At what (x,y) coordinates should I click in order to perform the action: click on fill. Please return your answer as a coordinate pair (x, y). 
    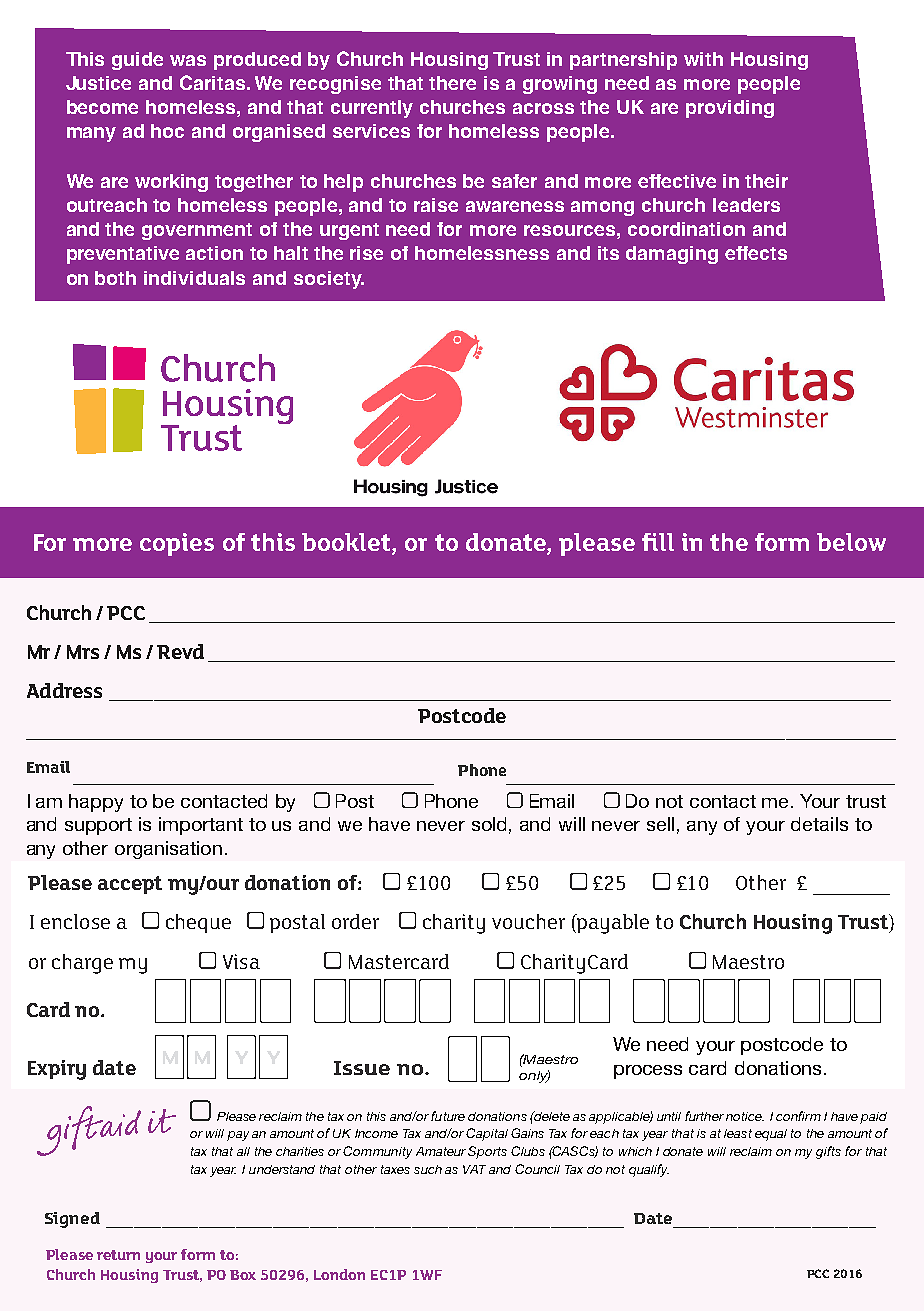
    Looking at the image, I should click on (658, 542).
